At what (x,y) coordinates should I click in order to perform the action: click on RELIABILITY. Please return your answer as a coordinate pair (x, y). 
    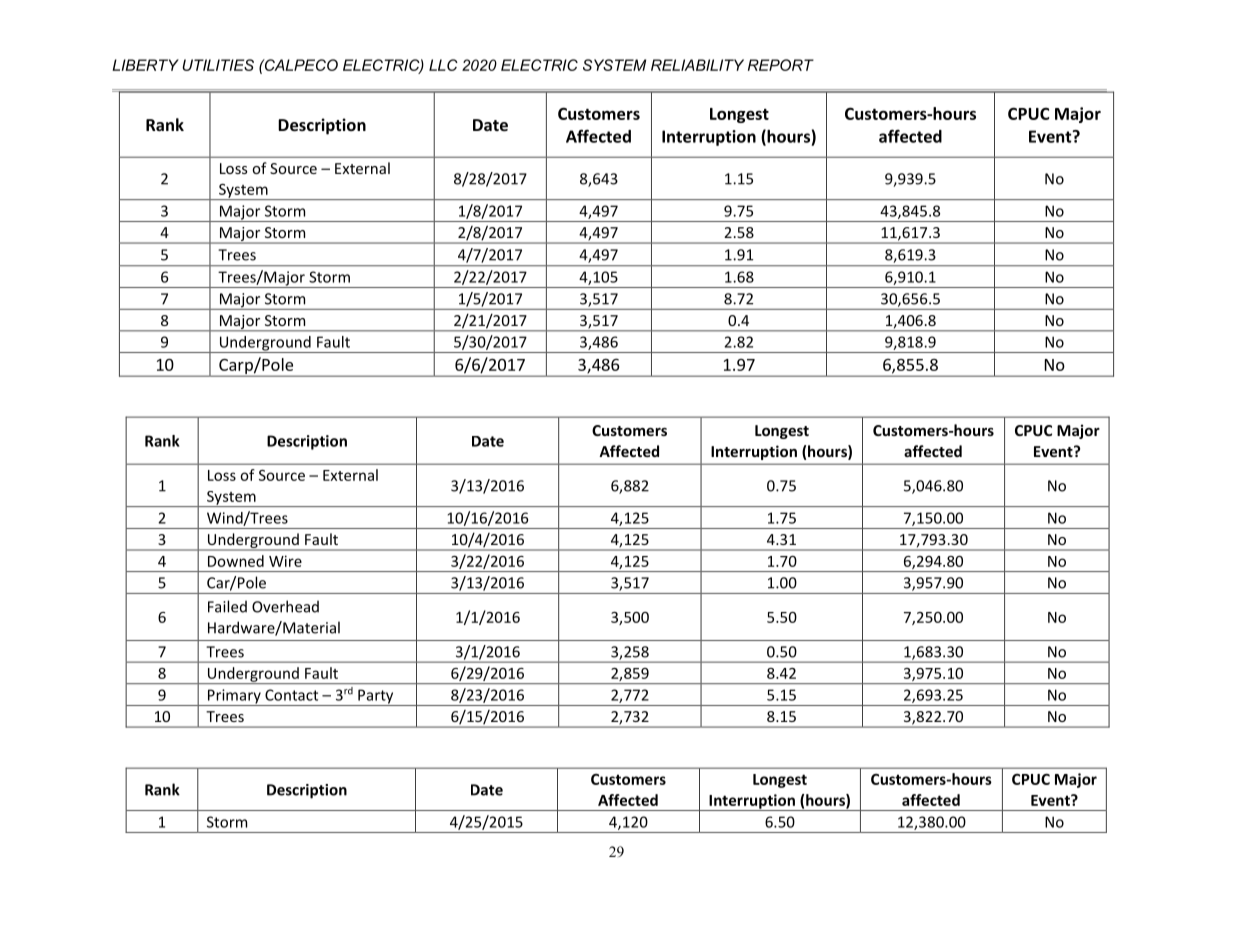
    Looking at the image, I should click on (697, 65).
